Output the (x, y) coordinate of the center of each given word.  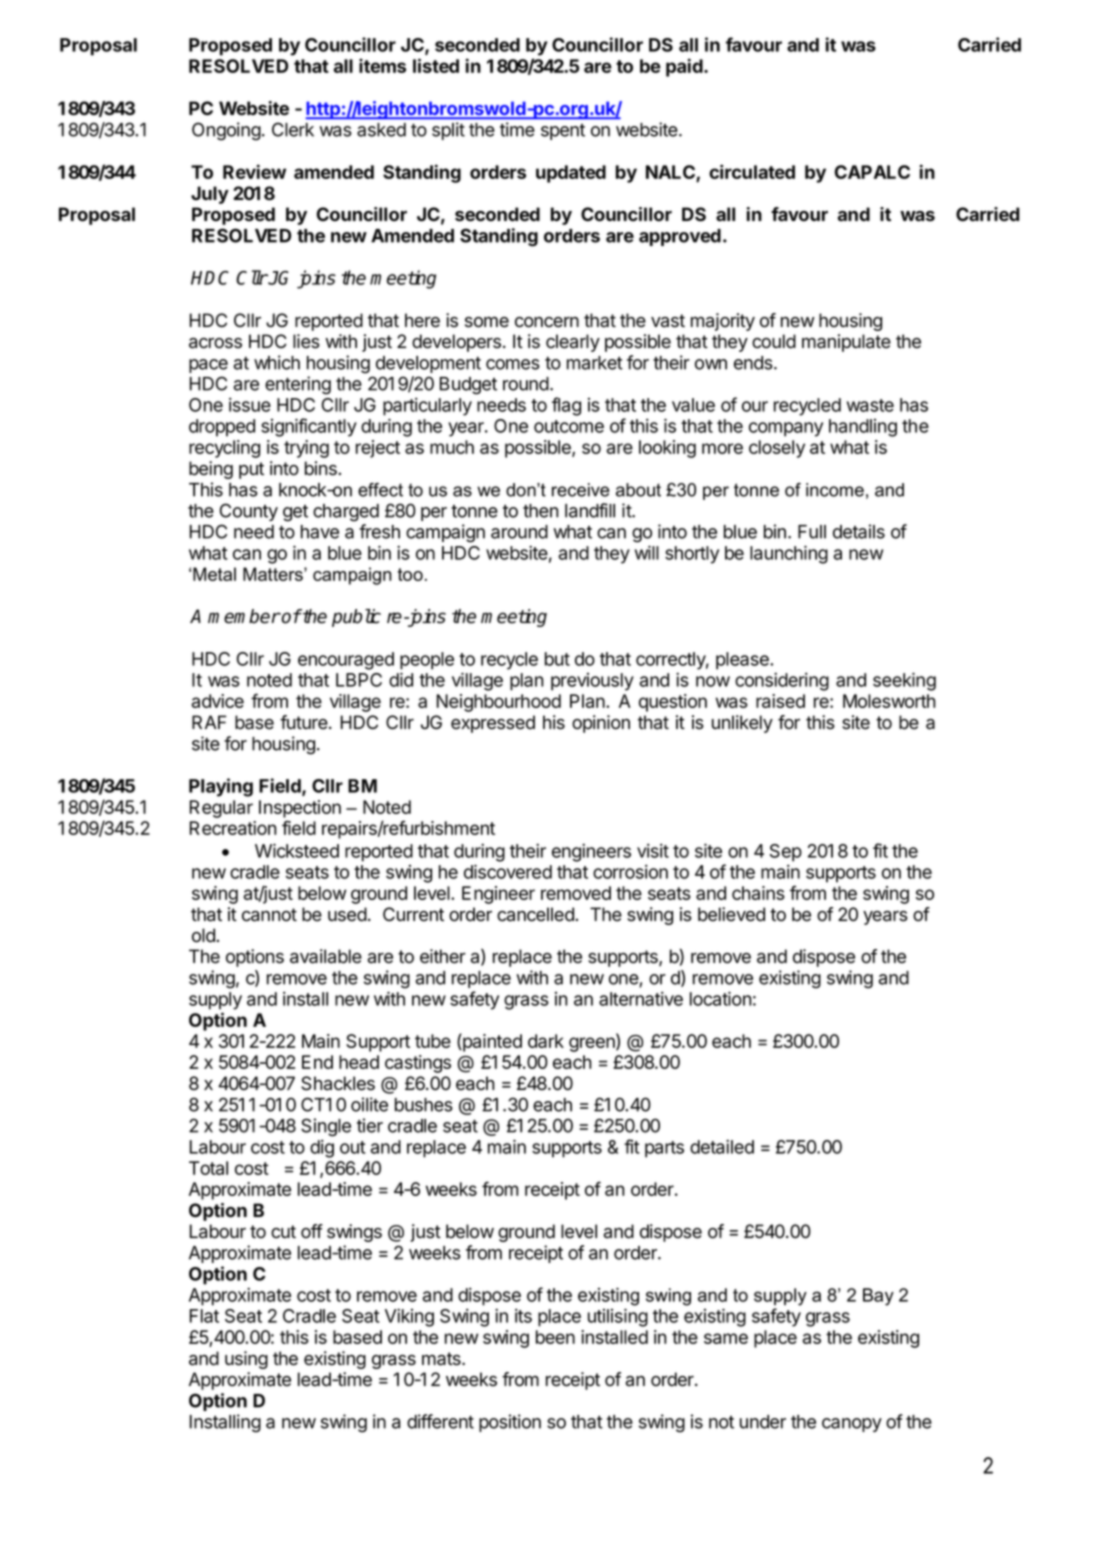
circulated (752, 171)
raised (780, 701)
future (304, 722)
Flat (204, 1316)
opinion (601, 724)
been (555, 1337)
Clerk (293, 129)
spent (563, 132)
